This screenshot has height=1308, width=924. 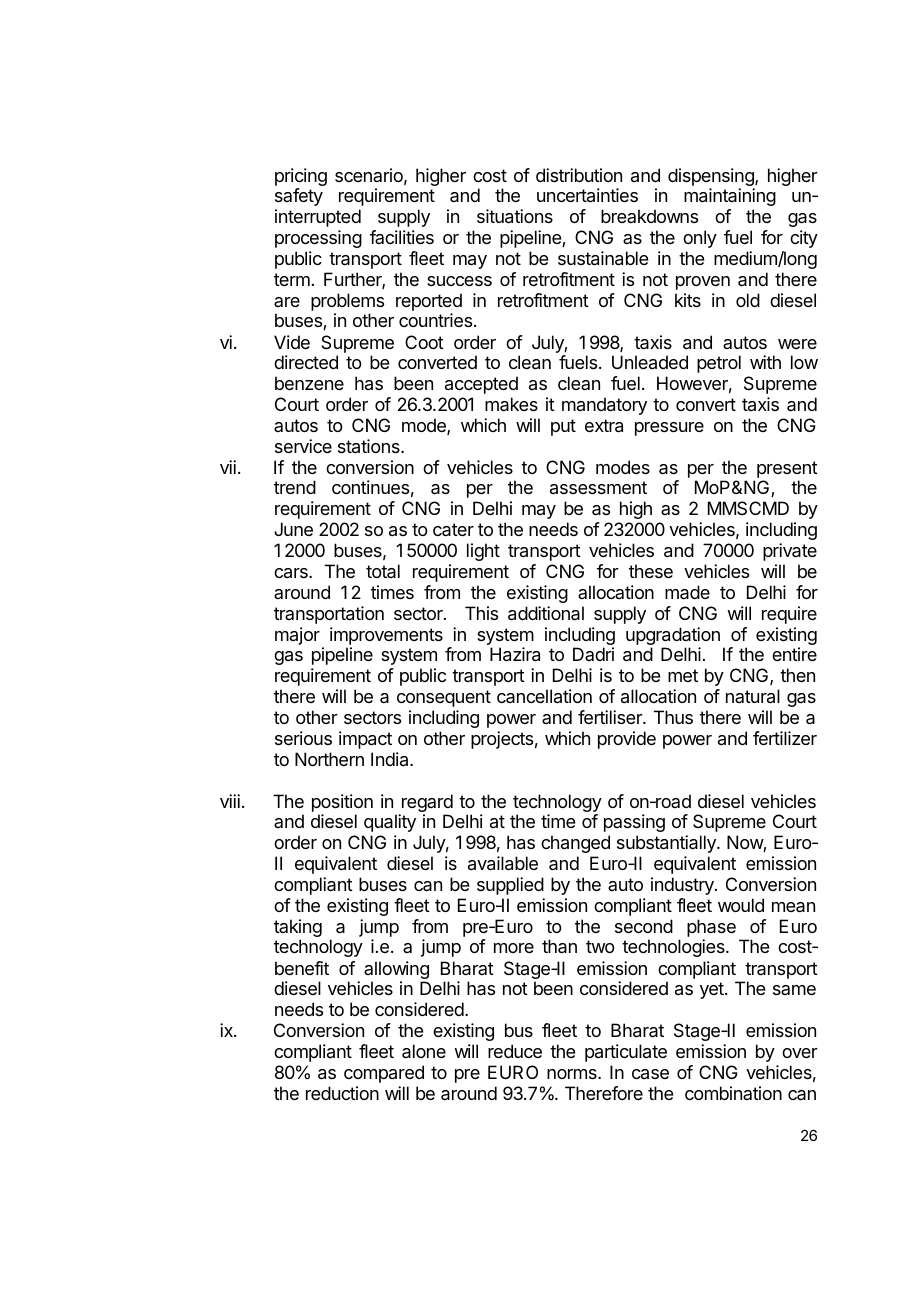 I want to click on safety, so click(x=299, y=197).
